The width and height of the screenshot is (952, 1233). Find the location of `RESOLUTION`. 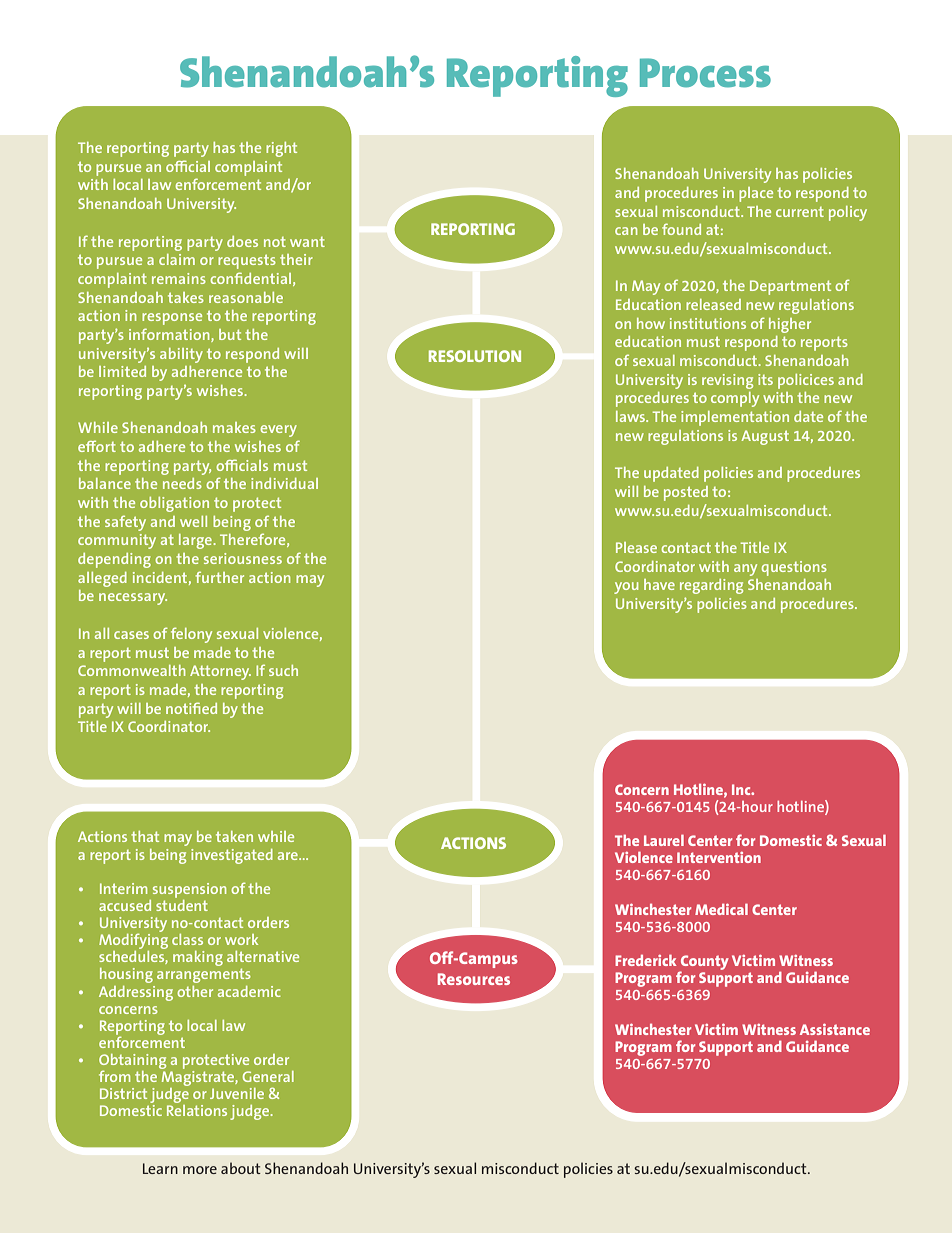

RESOLUTION is located at coordinates (475, 356).
